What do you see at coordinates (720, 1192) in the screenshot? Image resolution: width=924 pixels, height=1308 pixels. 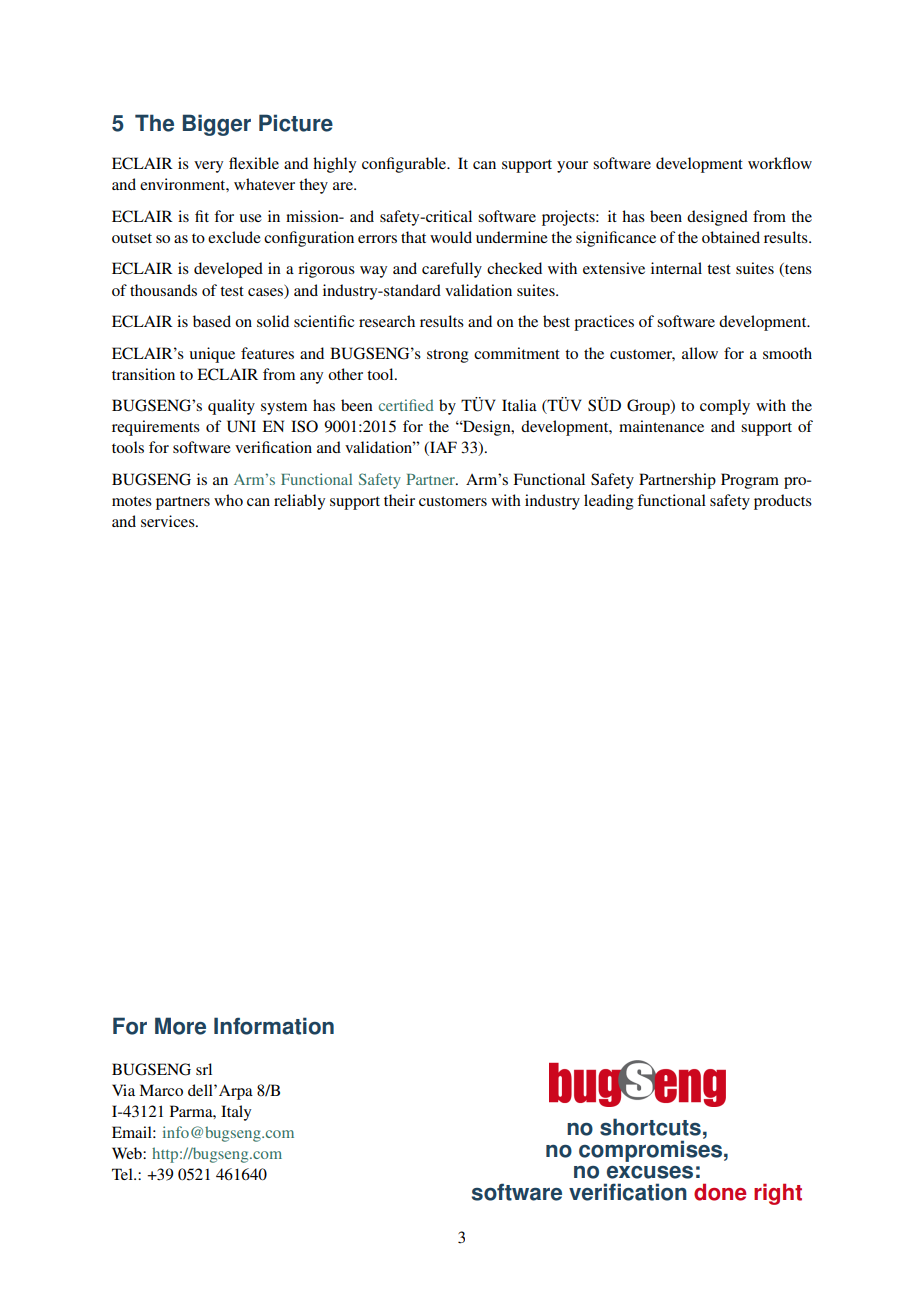 I see `done` at bounding box center [720, 1192].
